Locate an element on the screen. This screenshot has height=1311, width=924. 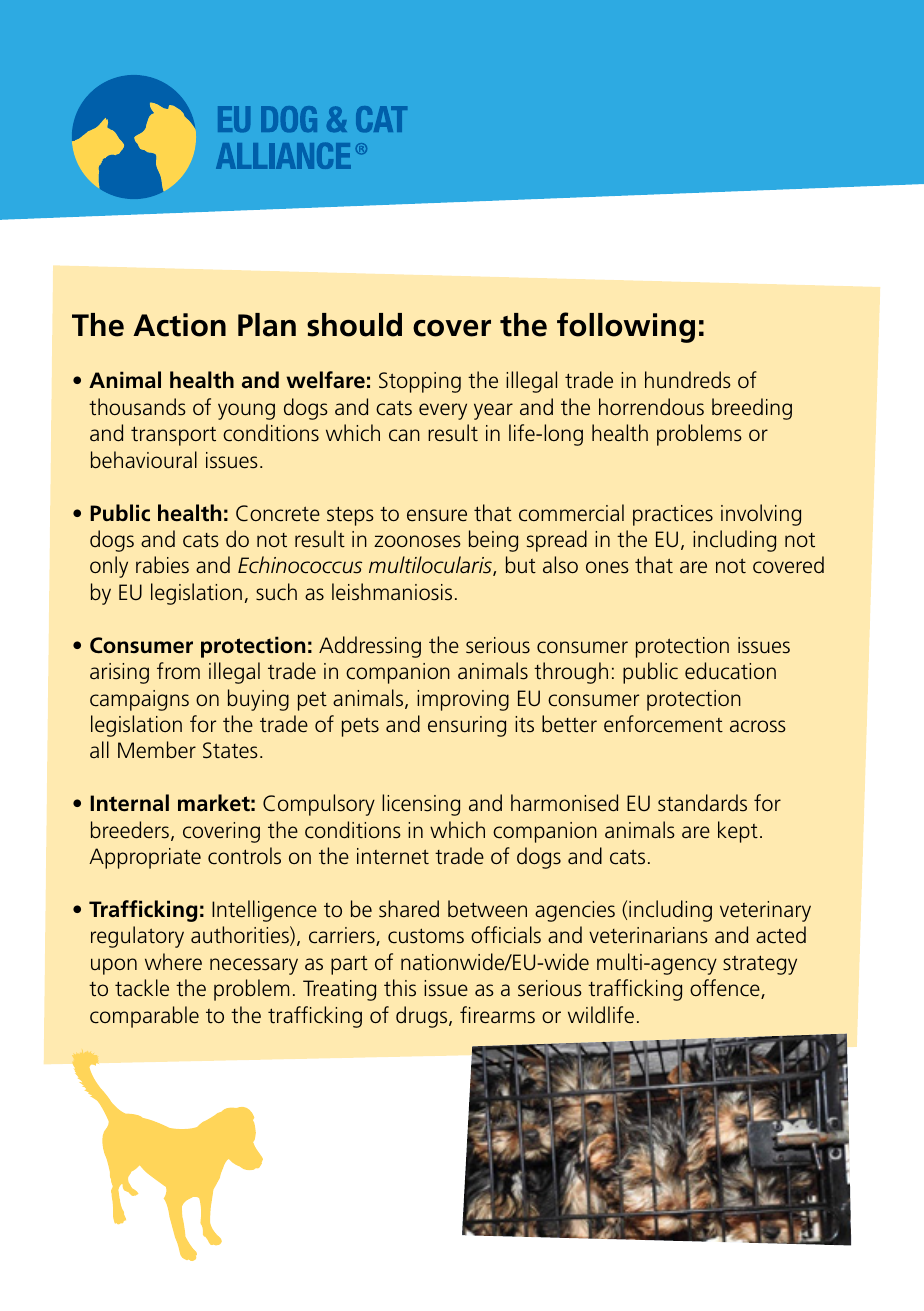
offence is located at coordinates (726, 989).
